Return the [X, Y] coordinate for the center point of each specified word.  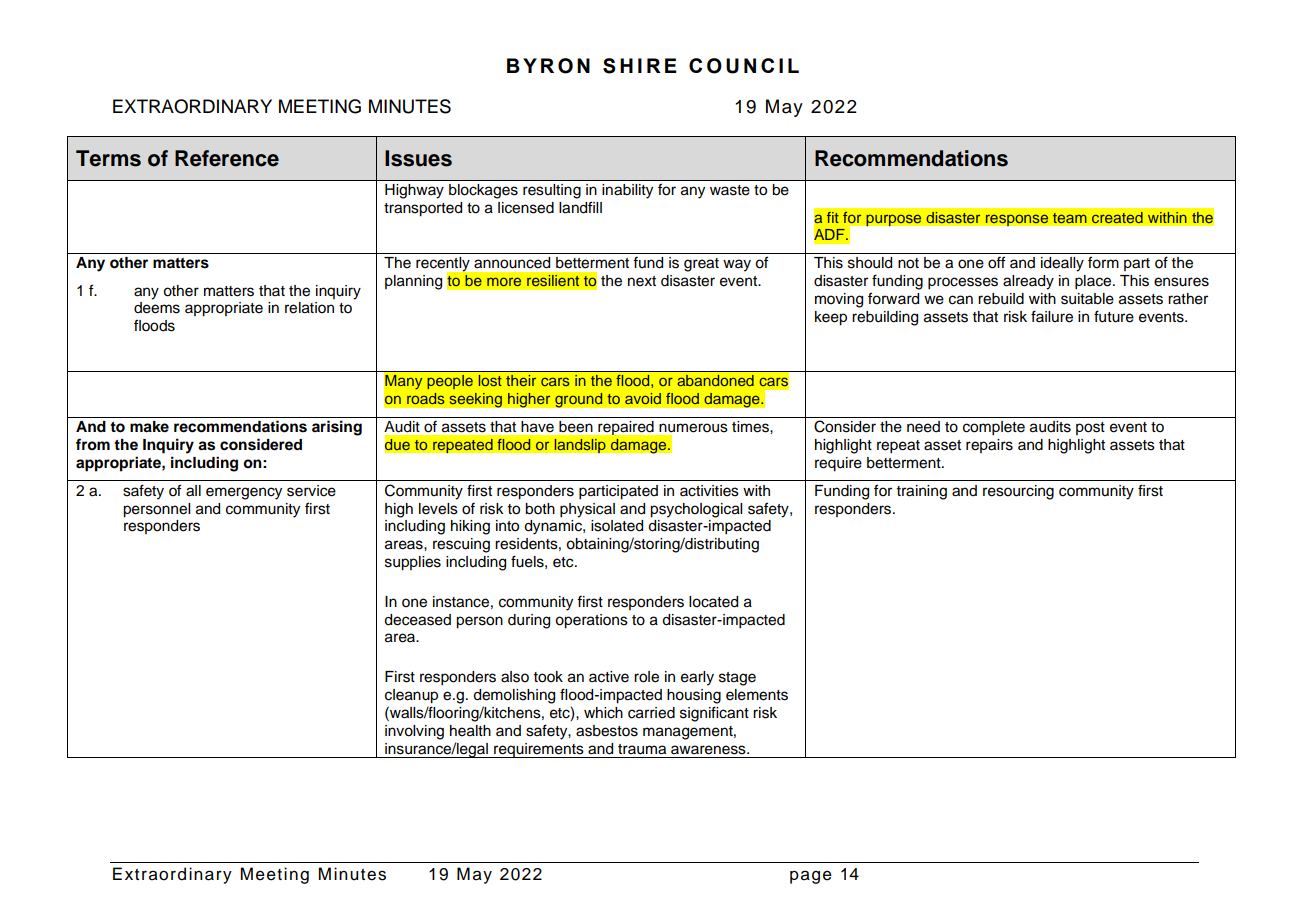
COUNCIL [744, 66]
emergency [244, 493]
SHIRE [640, 66]
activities [709, 491]
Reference [227, 158]
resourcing [1018, 492]
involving [414, 732]
